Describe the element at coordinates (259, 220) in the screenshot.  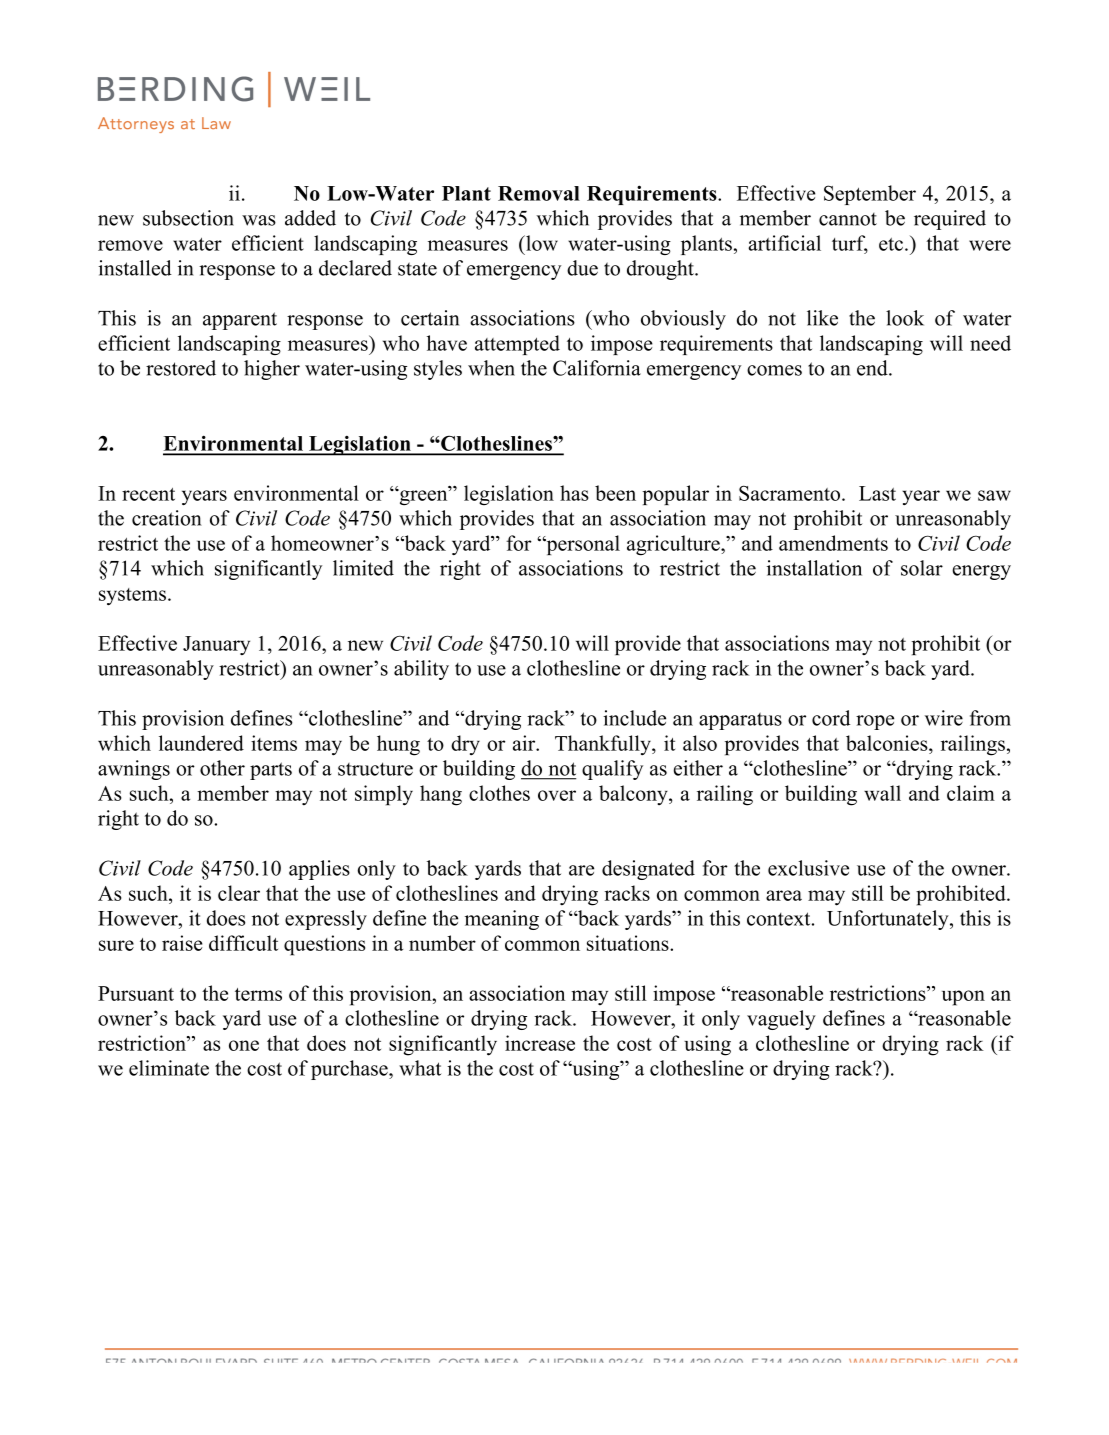
I see `was` at that location.
